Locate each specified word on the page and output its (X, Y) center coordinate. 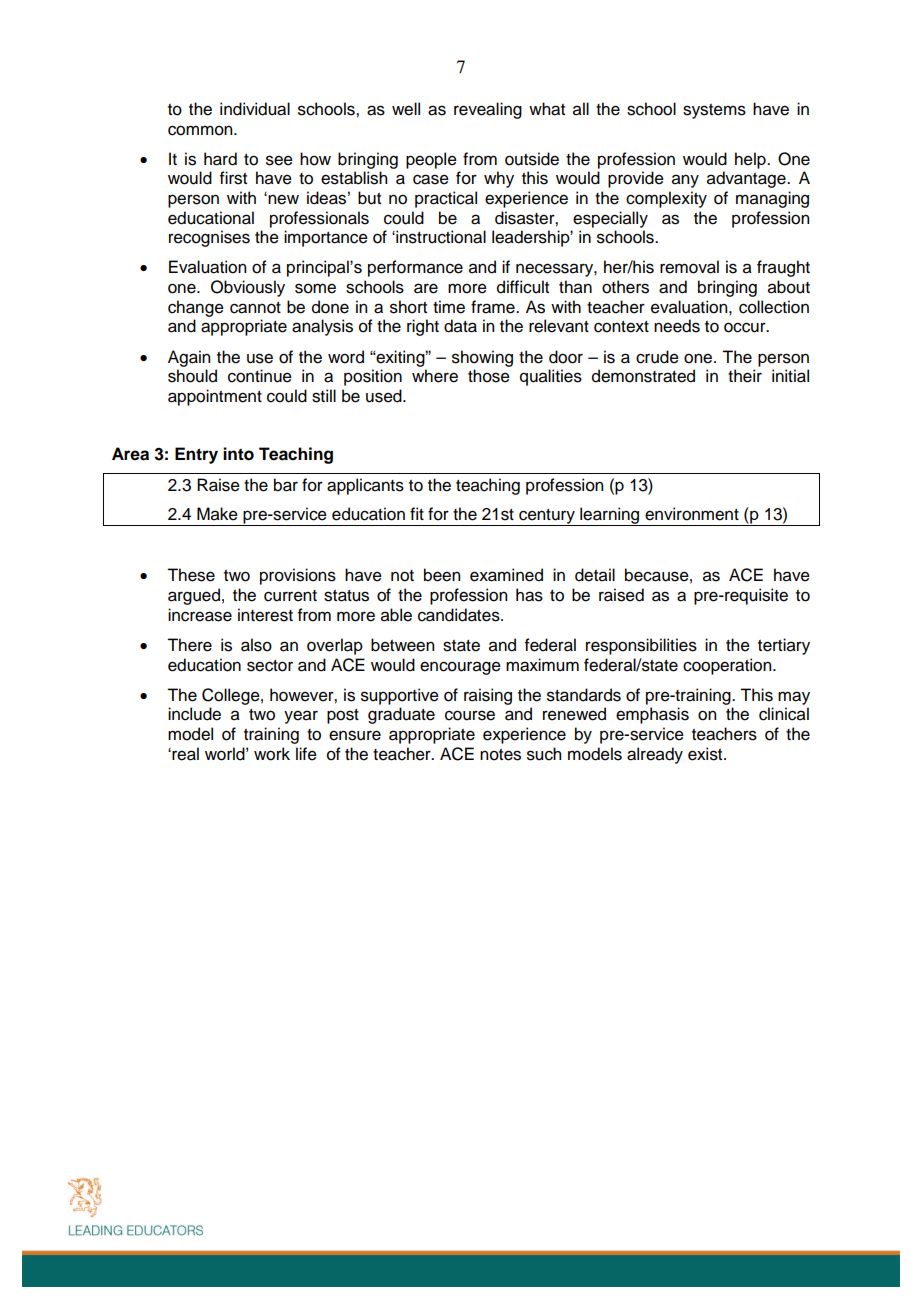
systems (714, 111)
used (385, 396)
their (745, 376)
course (470, 715)
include (194, 714)
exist (706, 754)
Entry (196, 455)
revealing (488, 110)
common (201, 130)
